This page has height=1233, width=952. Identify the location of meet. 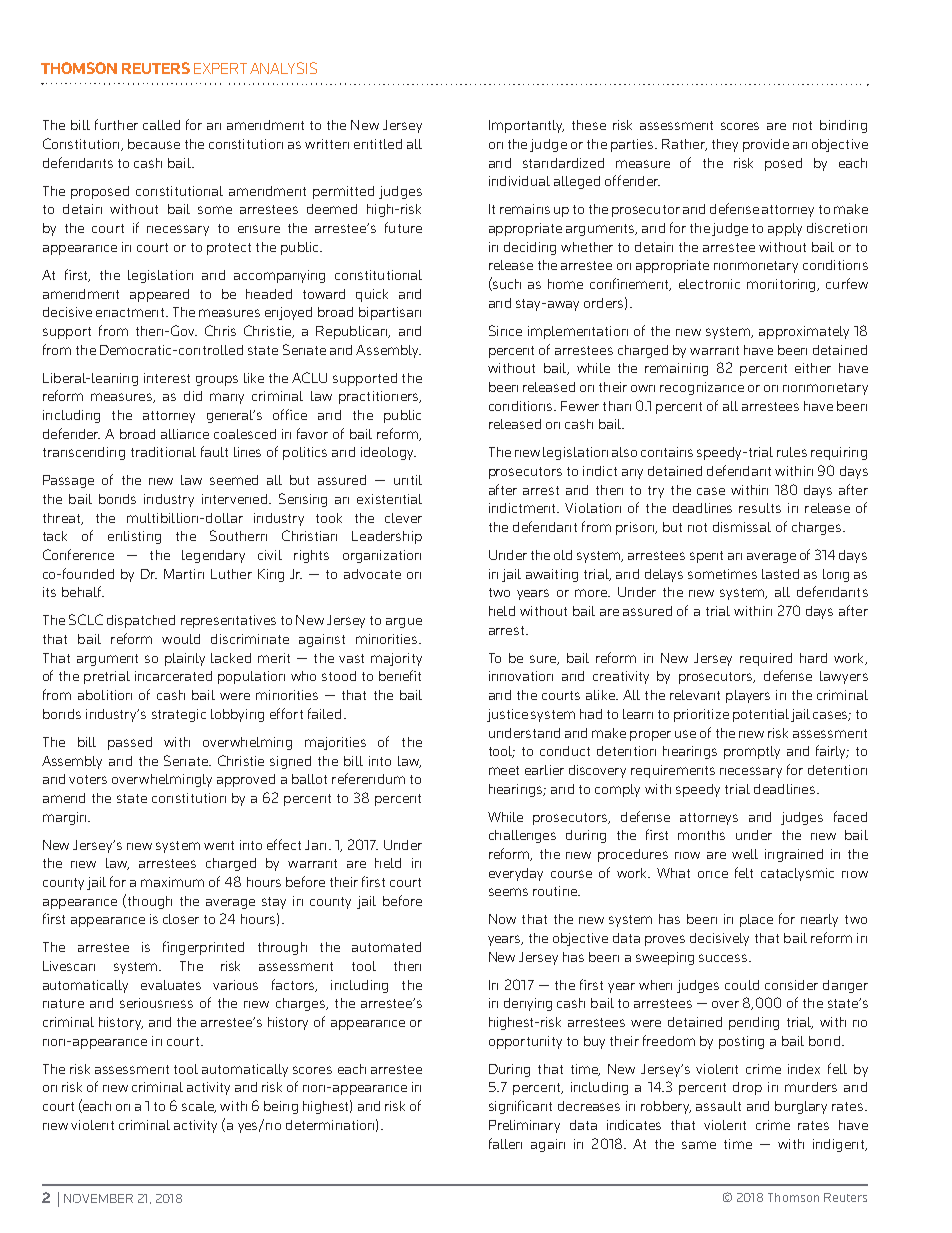
(504, 770).
